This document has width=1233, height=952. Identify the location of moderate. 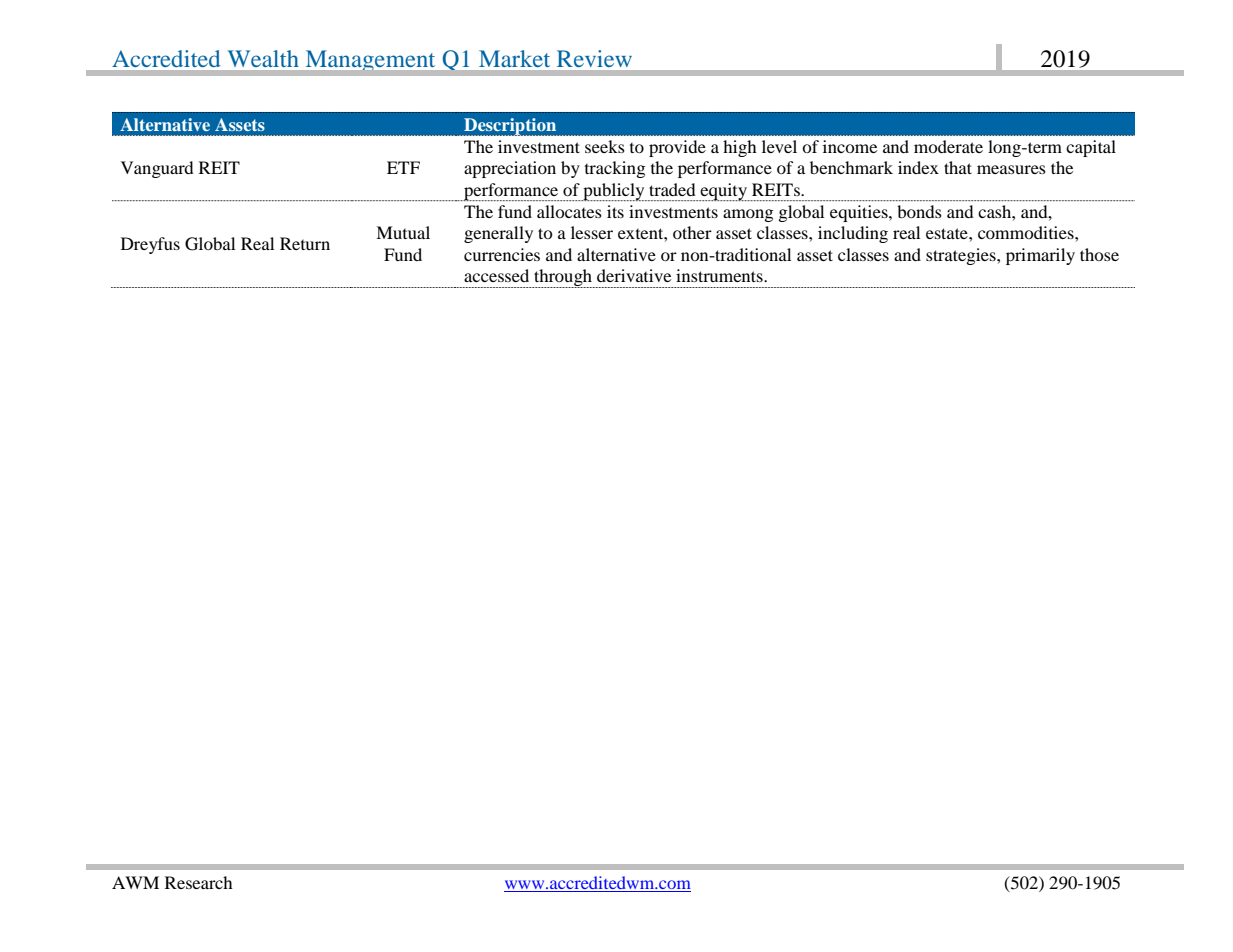
(948, 146).
